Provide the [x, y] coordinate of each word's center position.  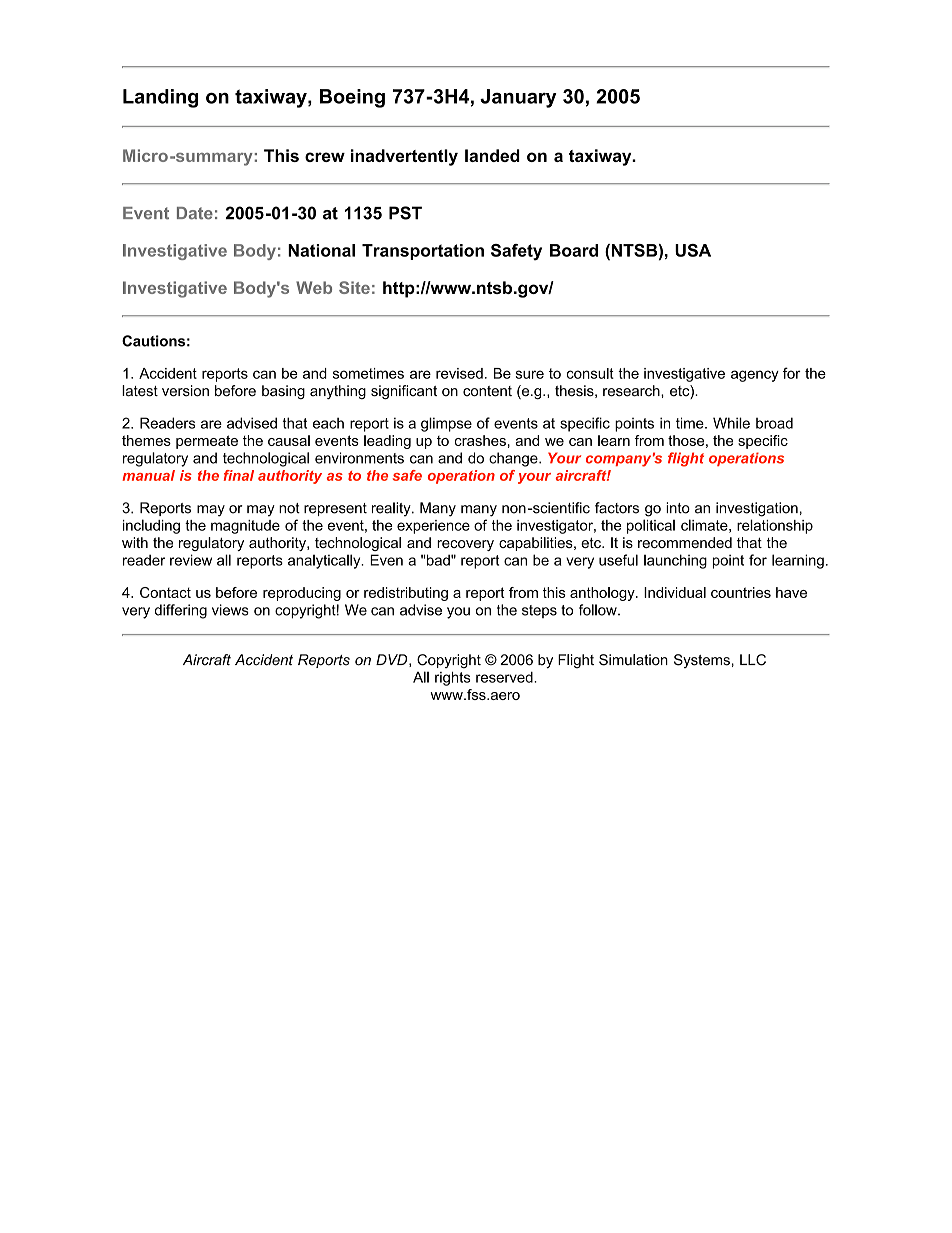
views [230, 610]
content [487, 391]
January [518, 98]
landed [492, 155]
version [185, 391]
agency [755, 376]
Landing [160, 98]
